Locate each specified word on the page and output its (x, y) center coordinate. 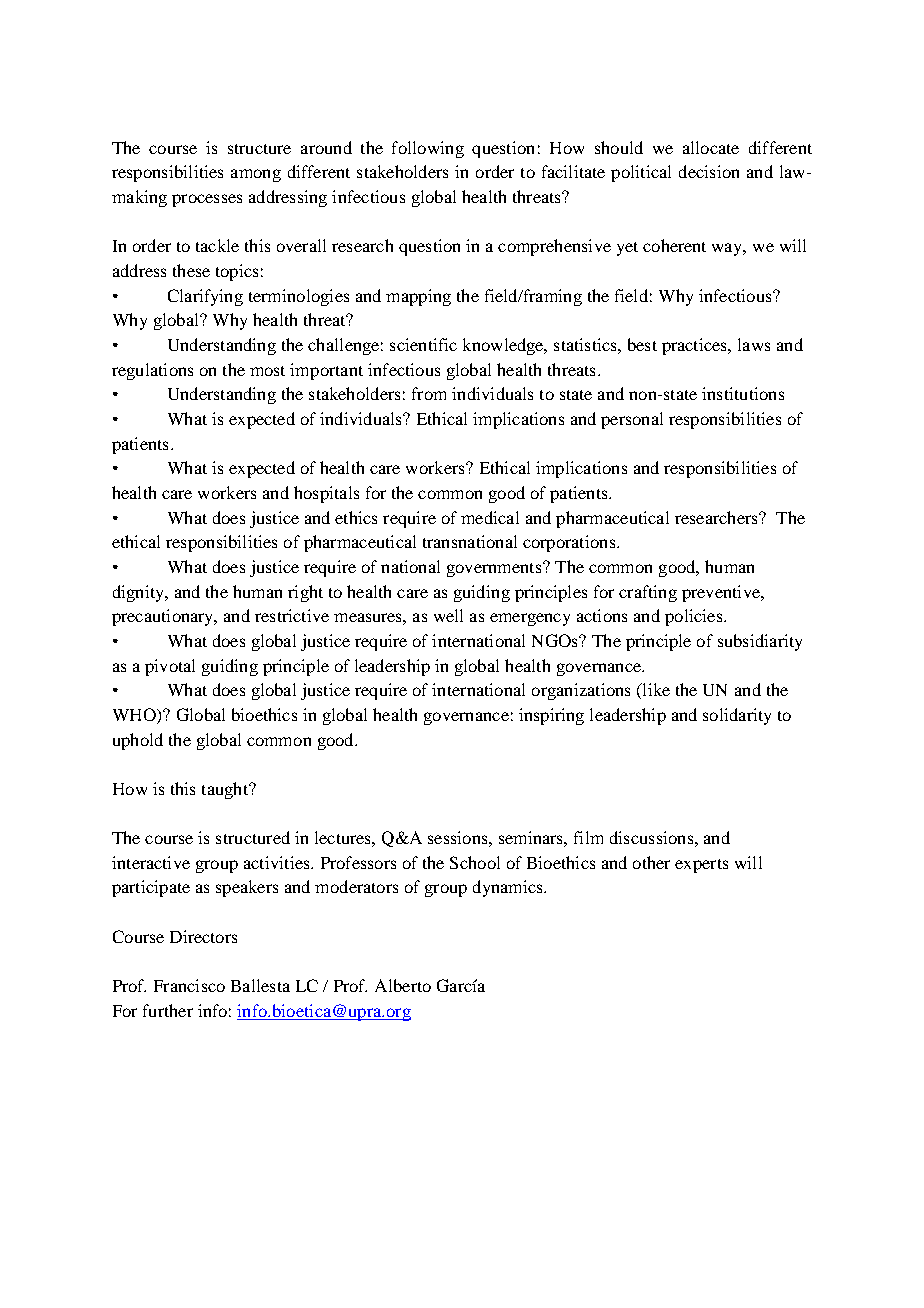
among (256, 175)
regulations (152, 371)
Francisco (189, 985)
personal (632, 420)
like (655, 691)
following (428, 149)
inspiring (551, 716)
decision (709, 171)
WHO (135, 716)
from (429, 393)
